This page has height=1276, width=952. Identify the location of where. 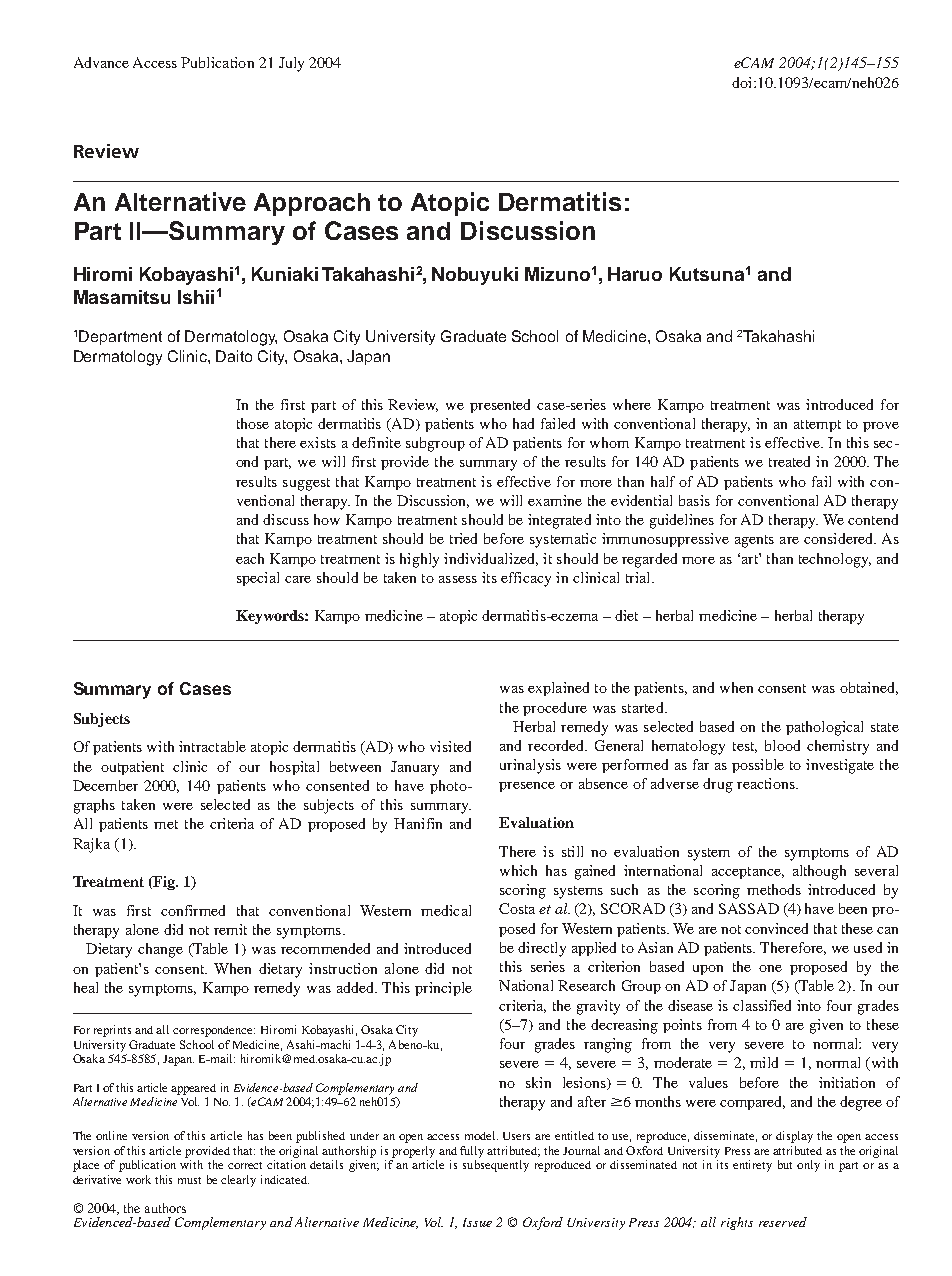
(632, 404).
